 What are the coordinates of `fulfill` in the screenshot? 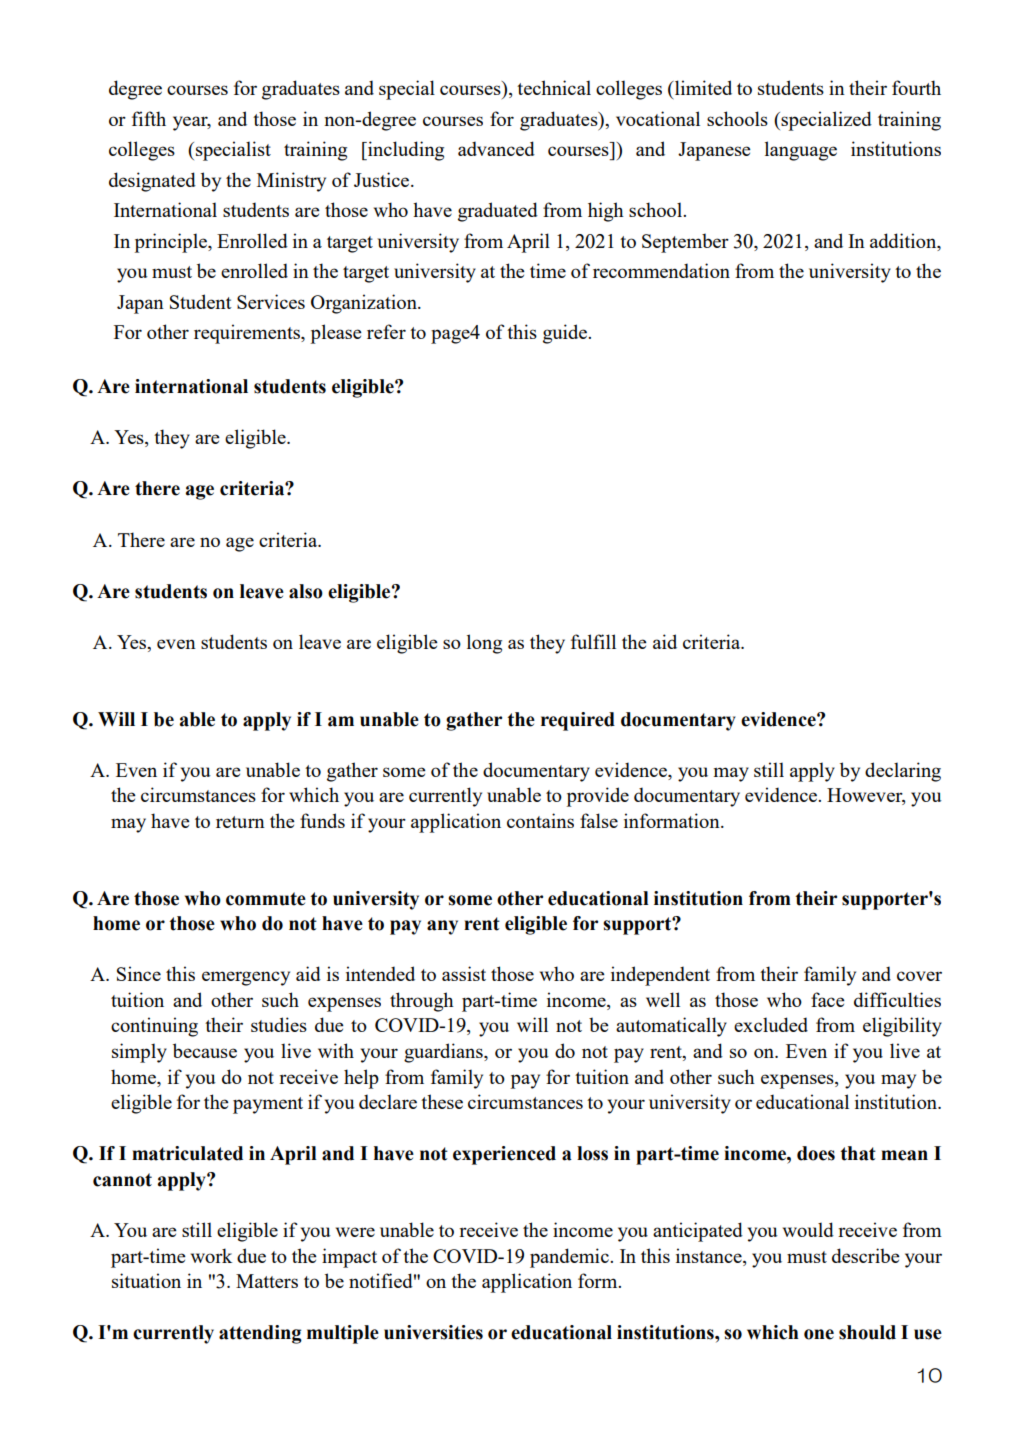 It's located at (593, 641).
